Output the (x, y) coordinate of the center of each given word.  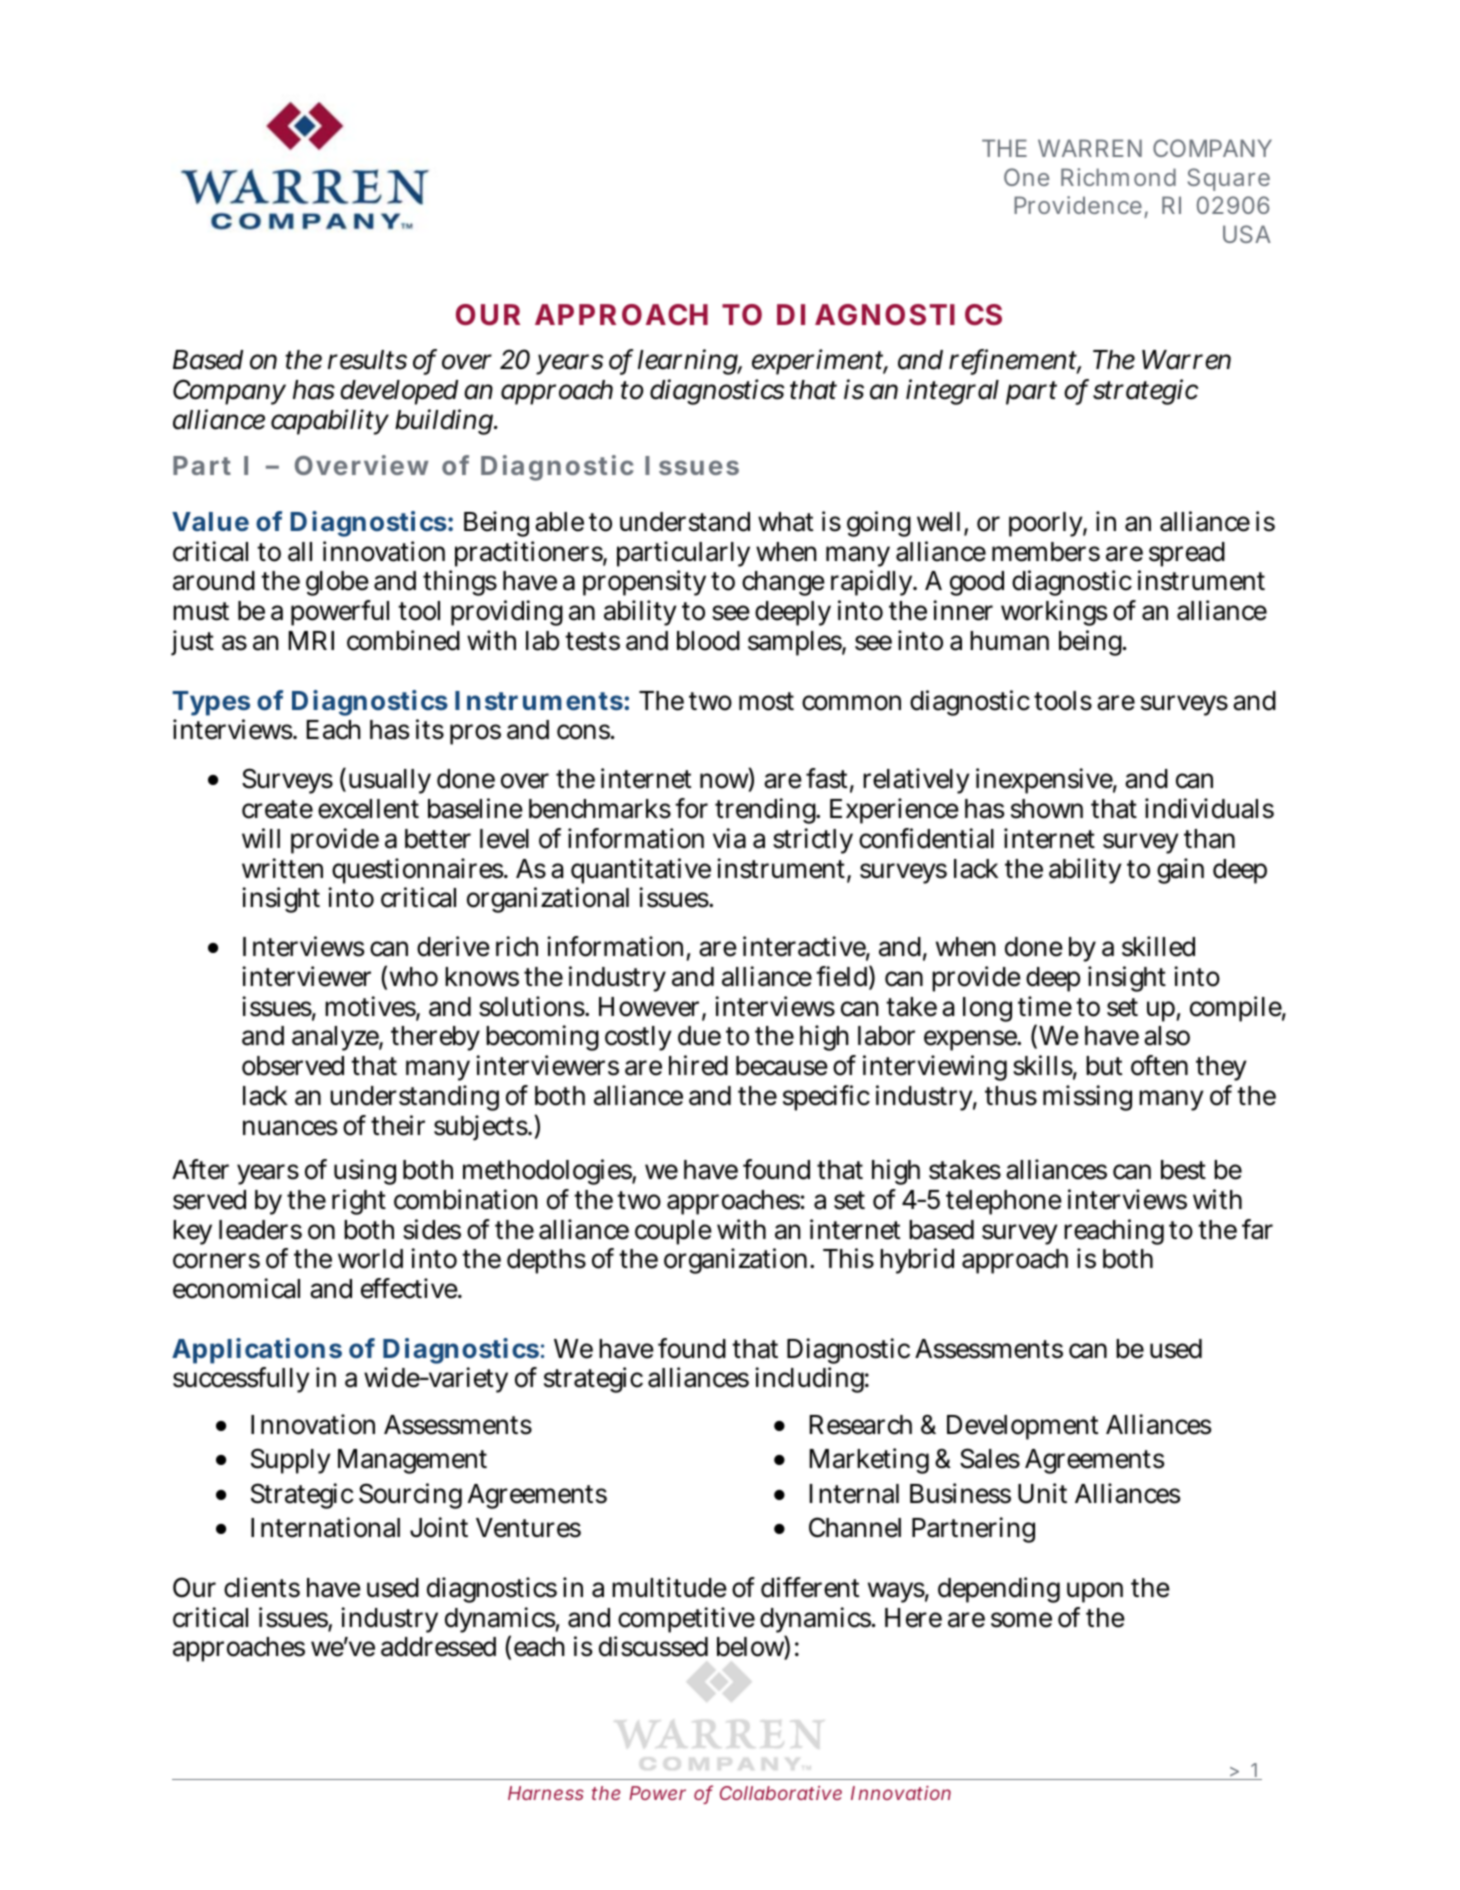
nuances (290, 1128)
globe (337, 583)
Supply (291, 1461)
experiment (819, 362)
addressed (438, 1647)
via (729, 838)
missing (1087, 1098)
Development (1022, 1427)
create (277, 809)
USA (1247, 234)
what (785, 522)
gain (1180, 871)
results (367, 360)
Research (860, 1425)
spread (1187, 554)
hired (698, 1065)
